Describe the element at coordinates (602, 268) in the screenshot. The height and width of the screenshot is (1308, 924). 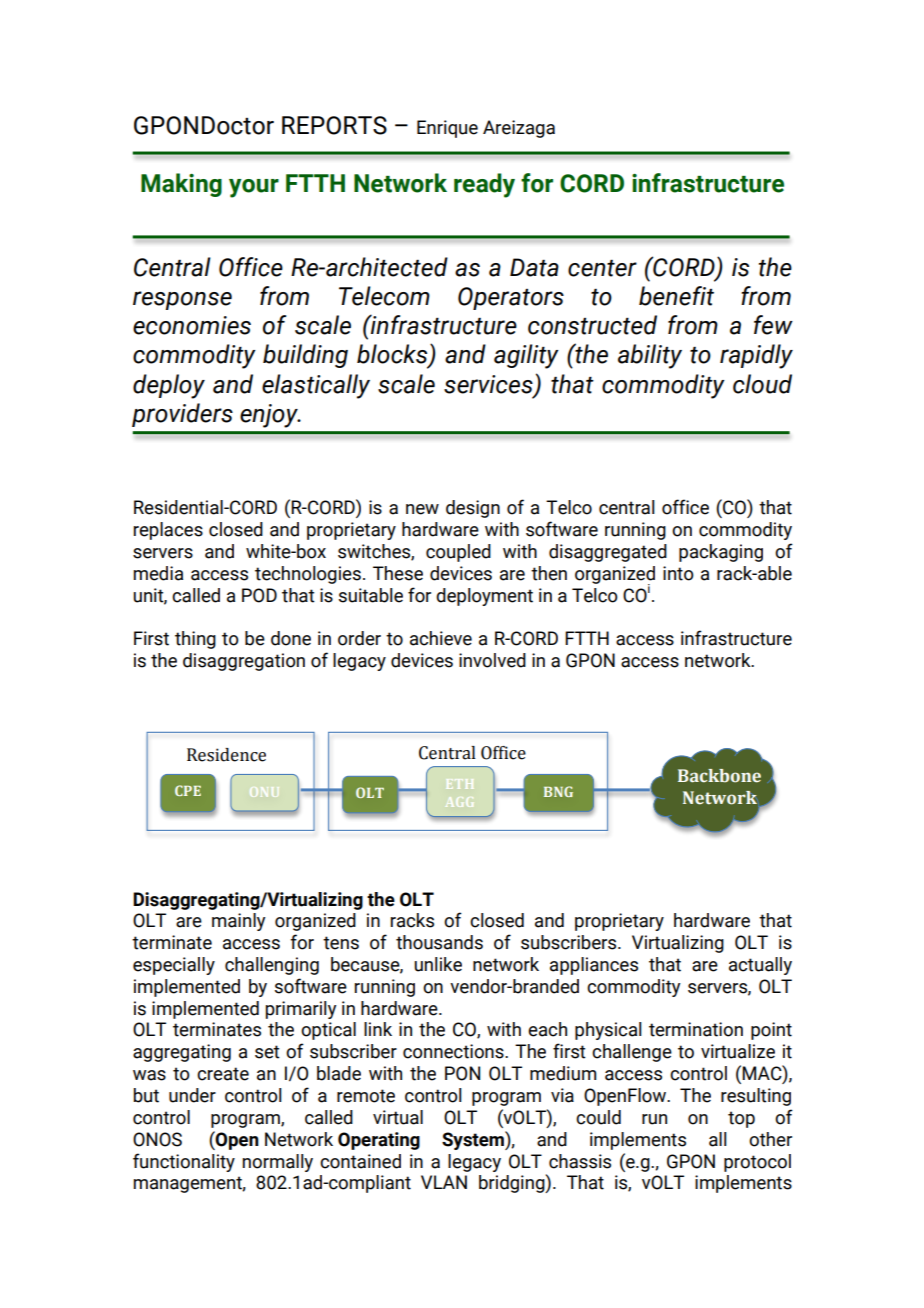
I see `center` at that location.
